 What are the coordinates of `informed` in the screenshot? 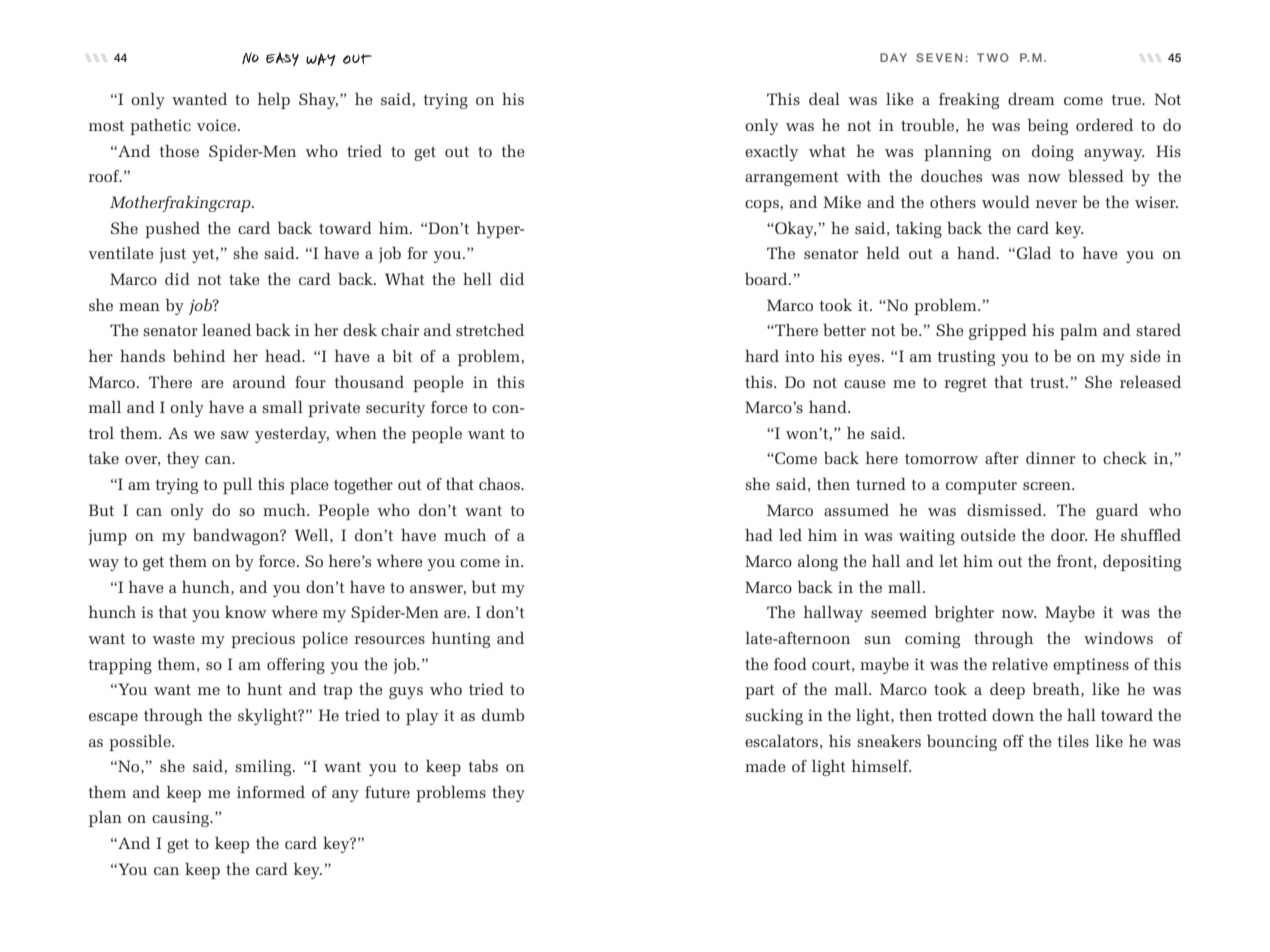 It's located at (271, 791).
